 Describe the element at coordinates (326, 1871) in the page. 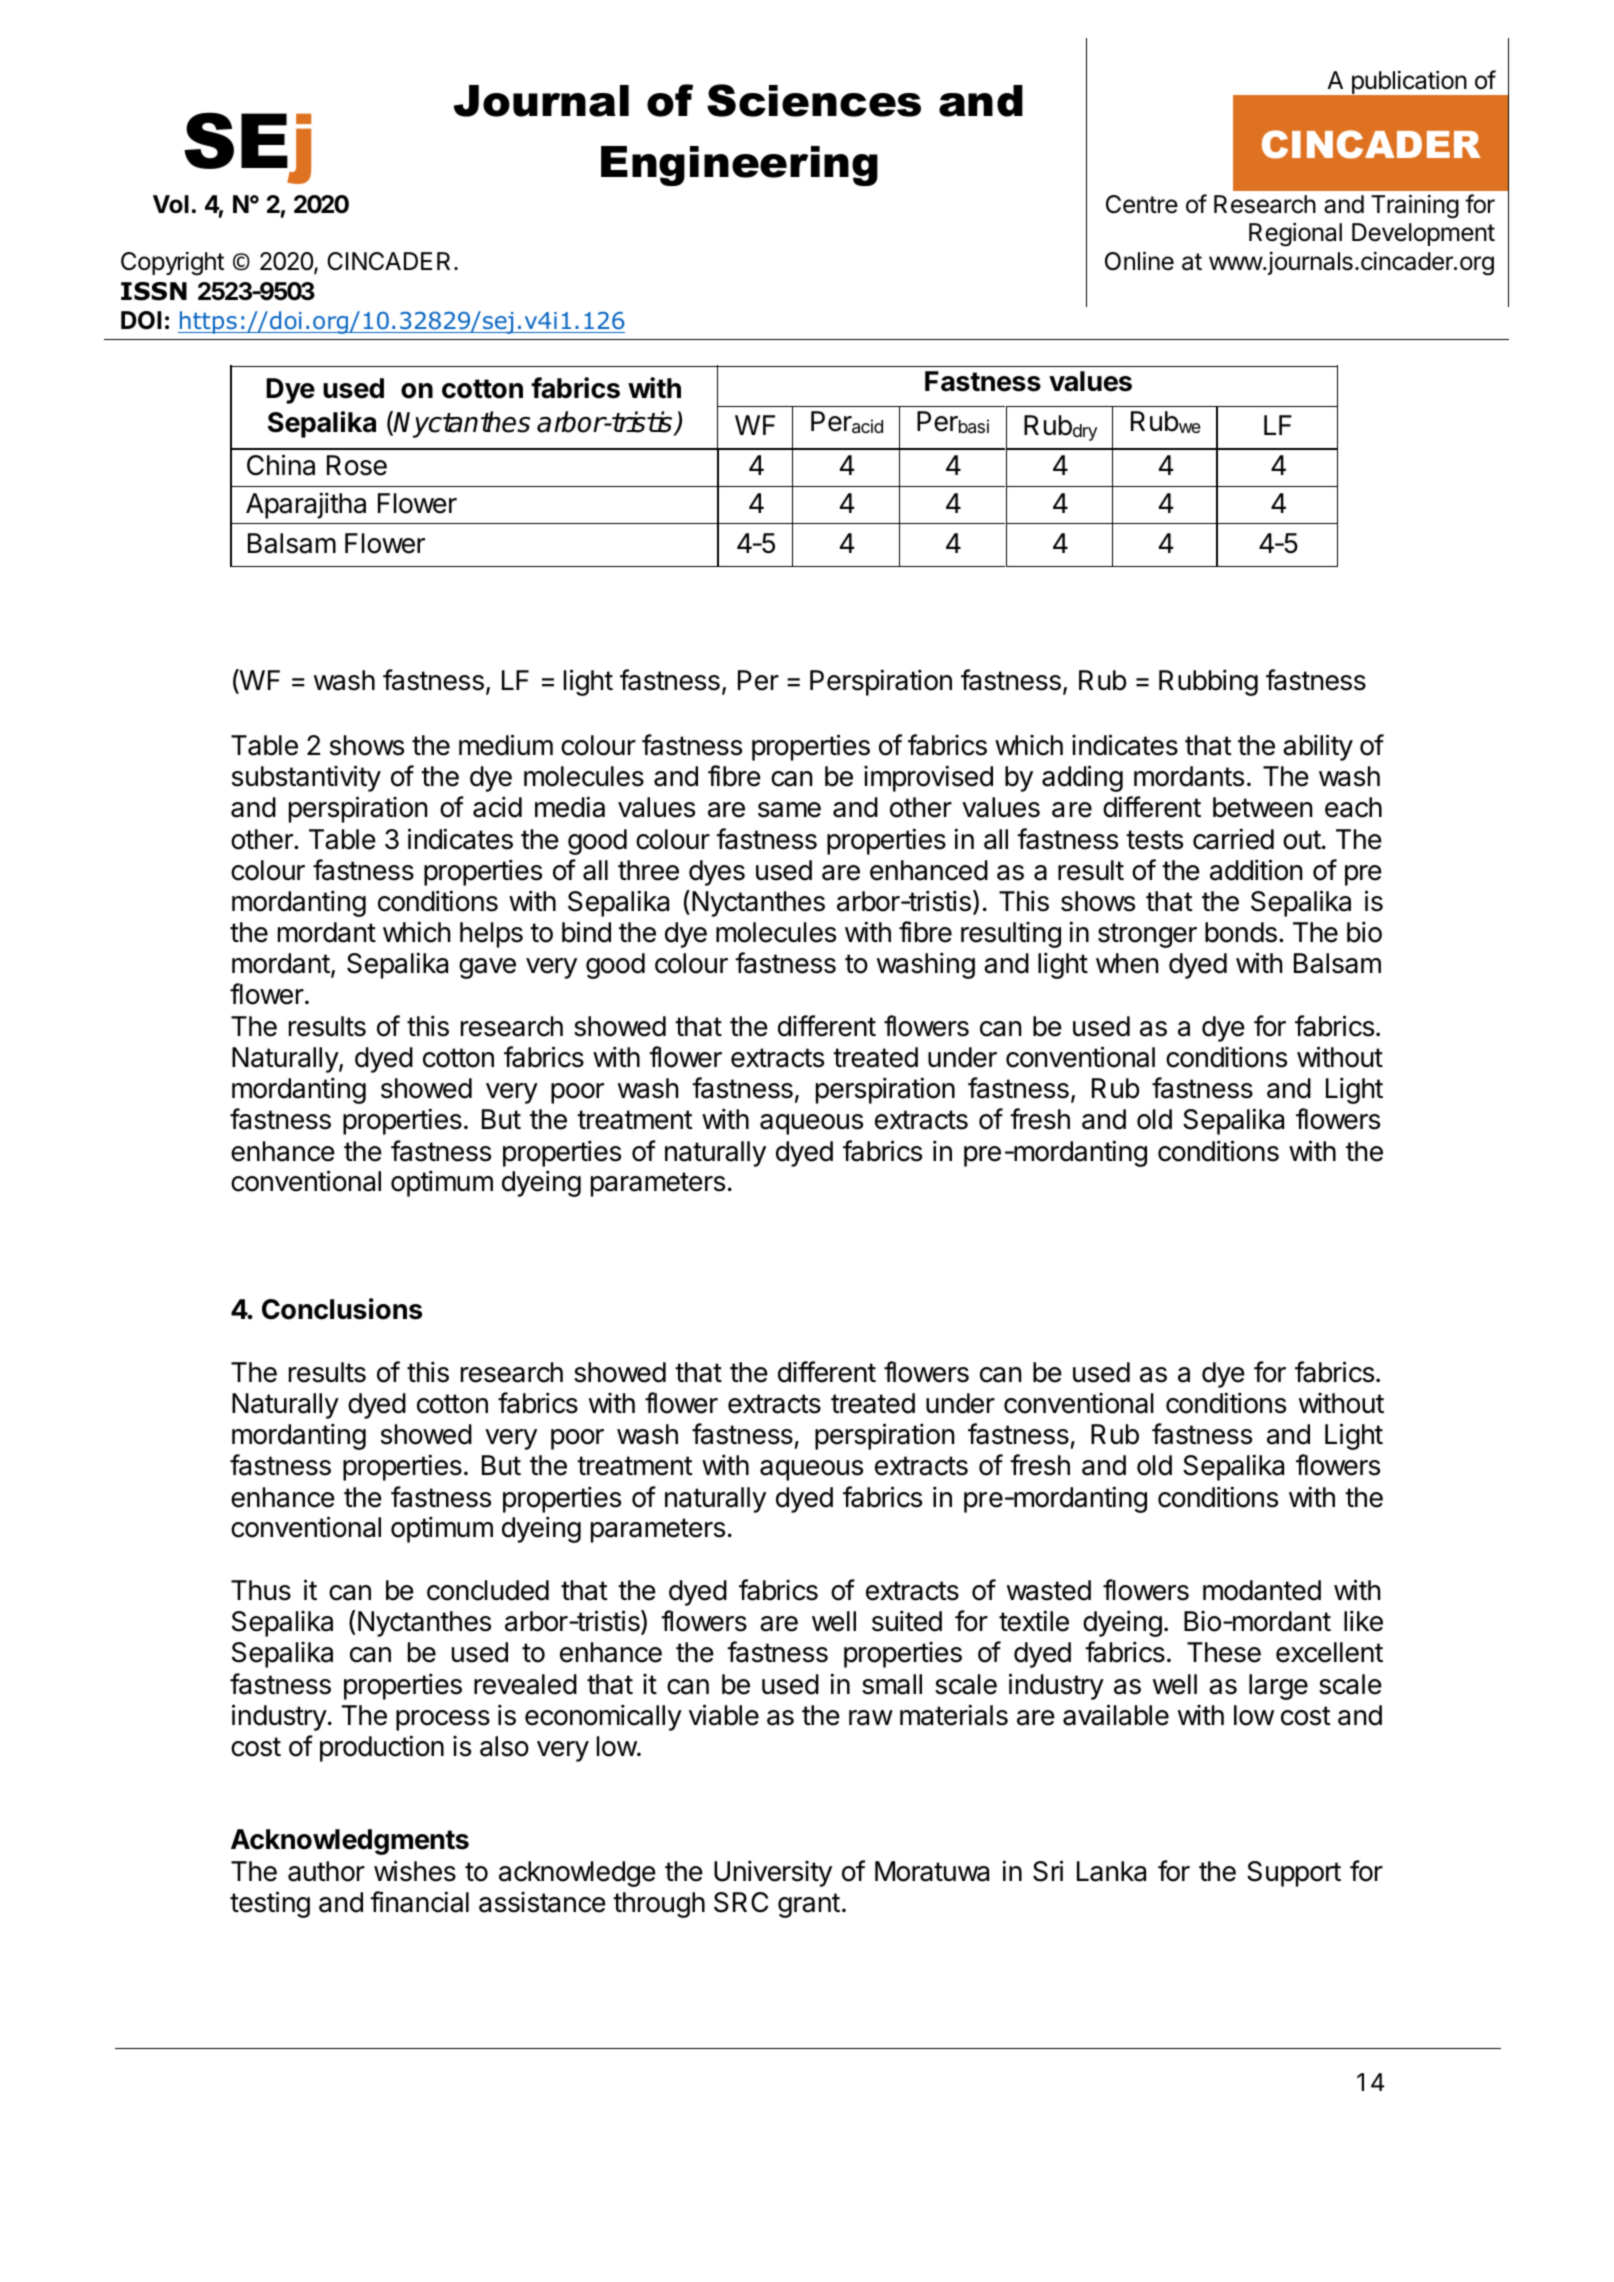

I see `author` at that location.
